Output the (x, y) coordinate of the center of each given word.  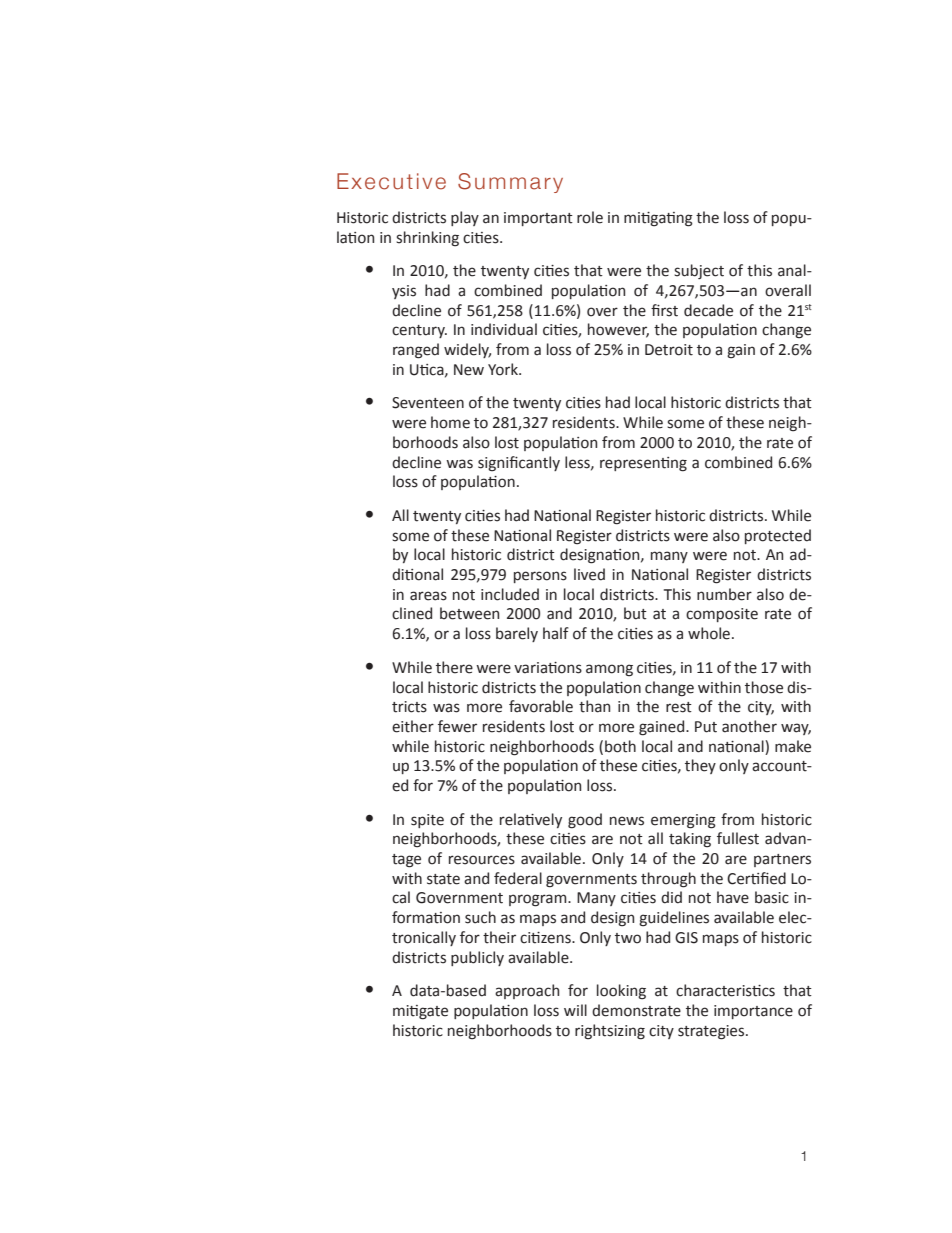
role (590, 217)
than (594, 706)
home (450, 422)
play (465, 218)
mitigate (420, 1012)
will (575, 1010)
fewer (457, 726)
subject (699, 271)
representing (643, 464)
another (749, 726)
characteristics (725, 990)
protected (778, 536)
